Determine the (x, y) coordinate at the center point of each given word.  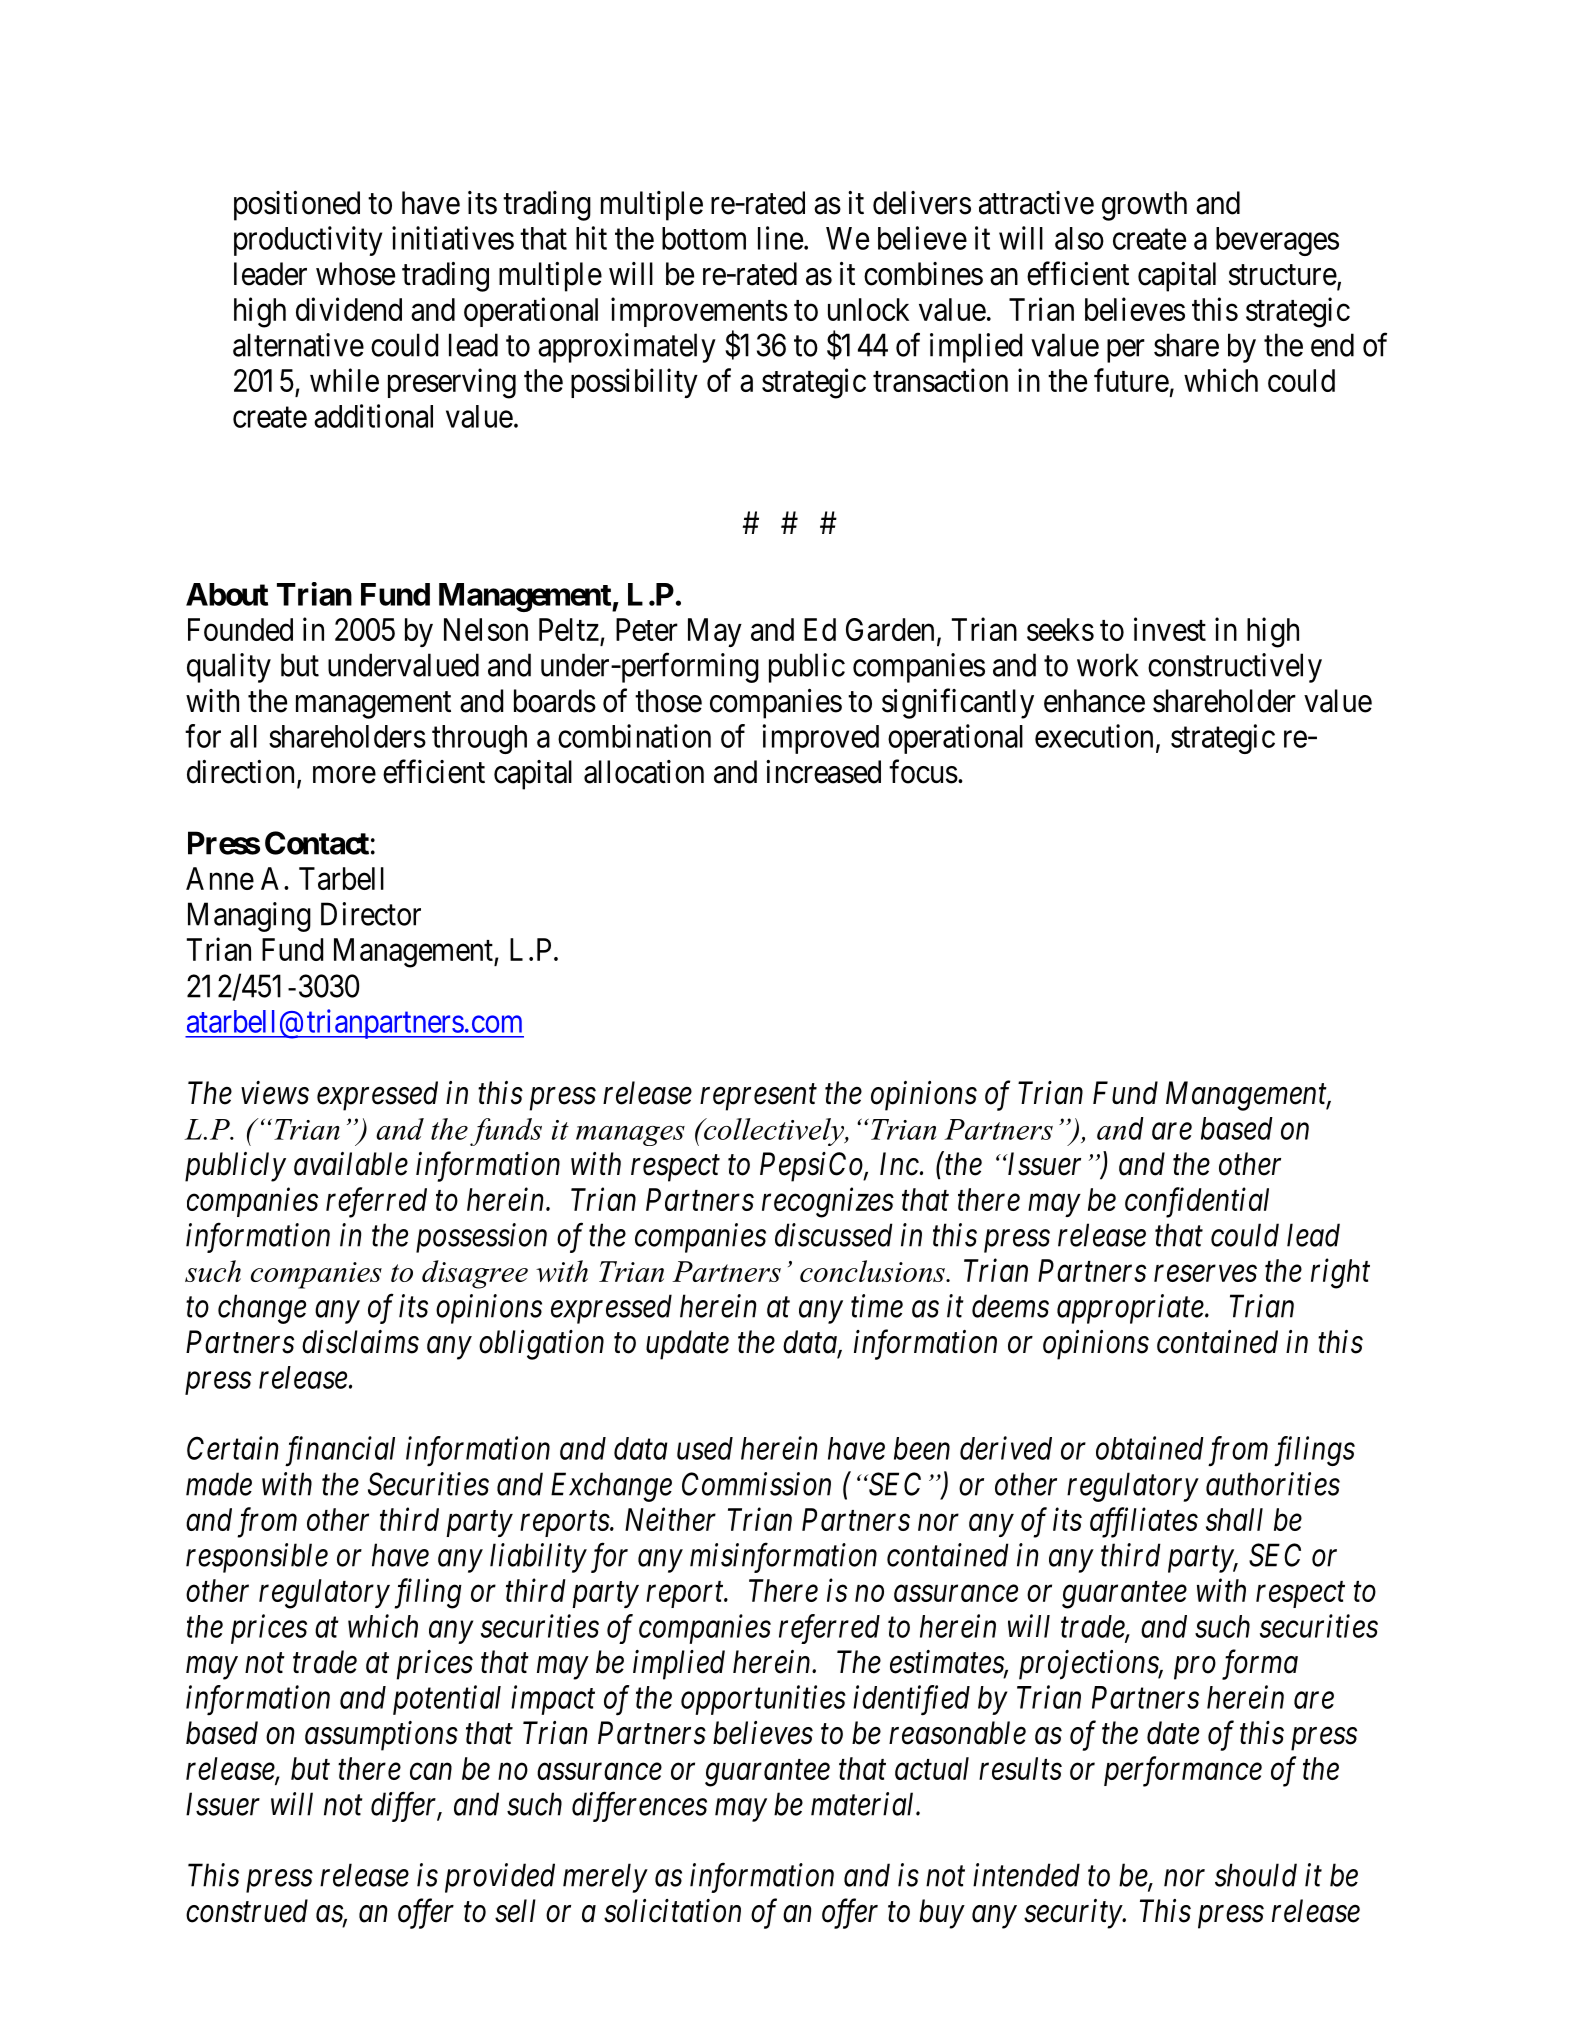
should (1256, 1875)
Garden (890, 629)
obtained (1150, 1448)
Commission (756, 1484)
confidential (1197, 1202)
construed (247, 1911)
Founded (240, 629)
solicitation (672, 1911)
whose (355, 274)
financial (340, 1451)
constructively (1235, 668)
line (780, 238)
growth (1144, 206)
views (275, 1093)
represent (758, 1098)
